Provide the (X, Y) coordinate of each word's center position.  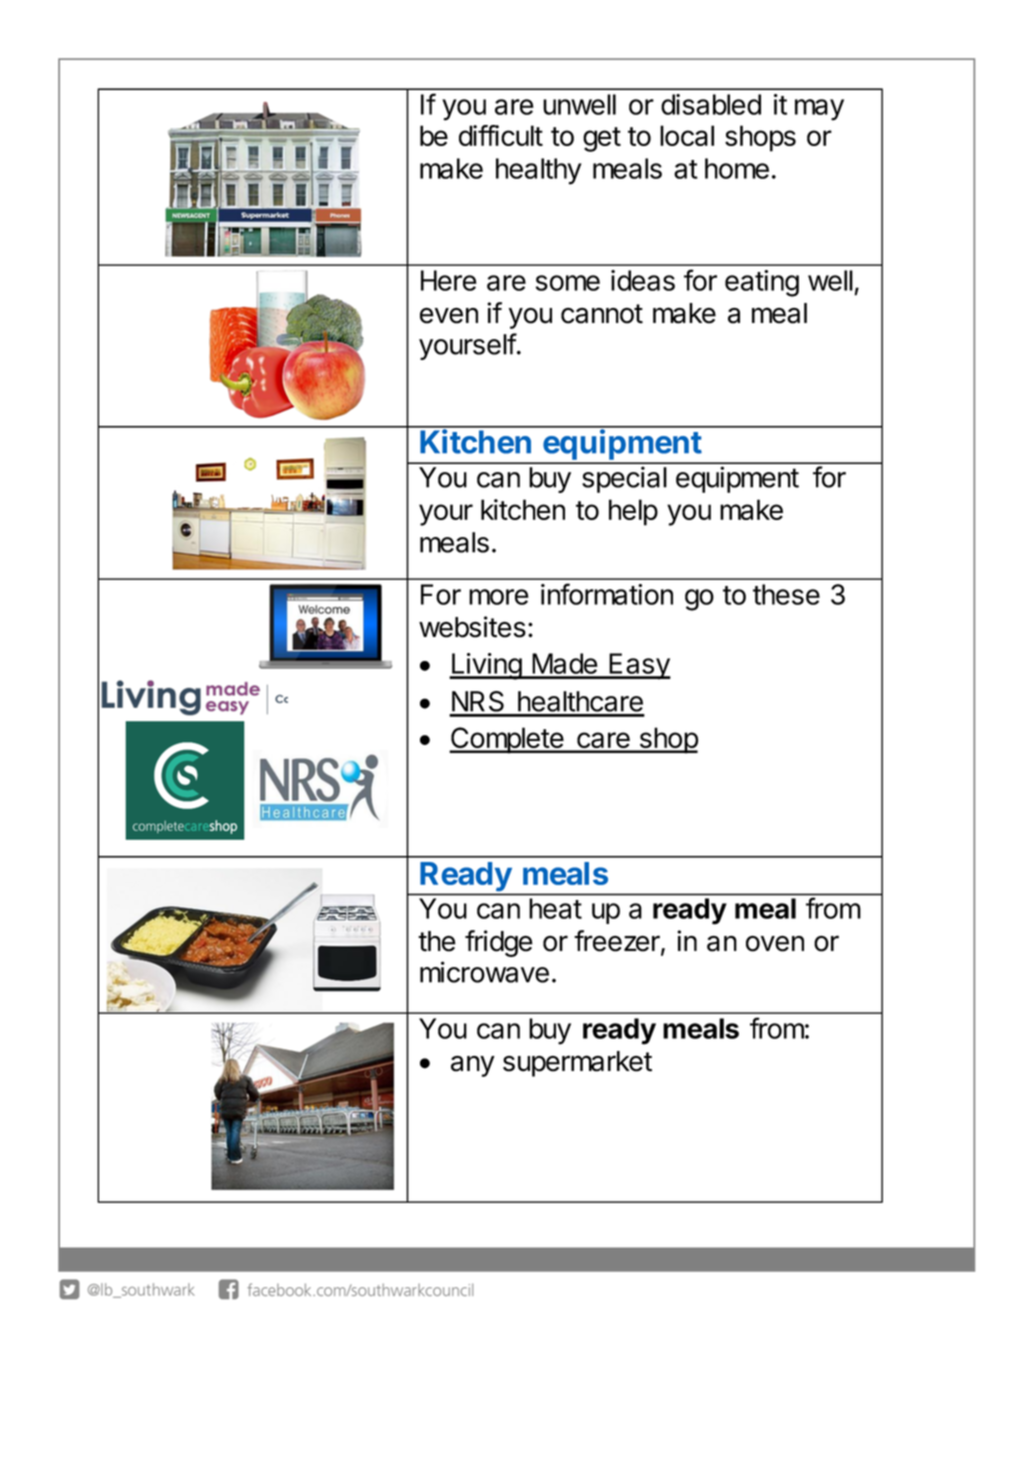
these (786, 594)
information (607, 594)
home (737, 168)
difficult (501, 135)
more (499, 597)
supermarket (577, 1064)
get (602, 139)
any (473, 1066)
